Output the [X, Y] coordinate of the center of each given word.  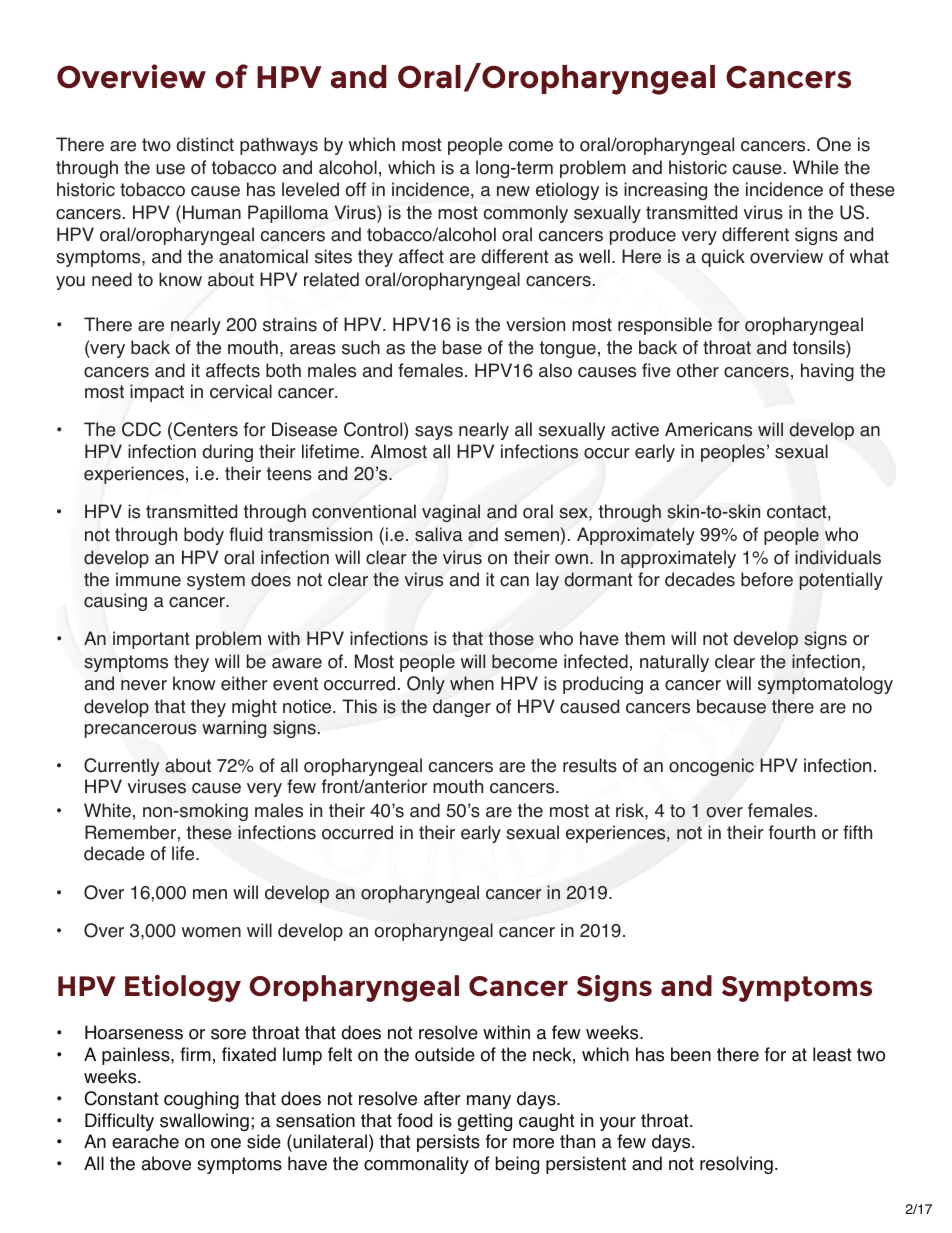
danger [462, 708]
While [816, 167]
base [462, 347]
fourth [792, 832]
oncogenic [711, 767]
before [767, 579]
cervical [241, 391]
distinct [205, 144]
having [827, 372]
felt [340, 1054]
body [204, 536]
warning [234, 729]
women [211, 932]
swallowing [204, 1122]
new [513, 191]
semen [531, 536]
